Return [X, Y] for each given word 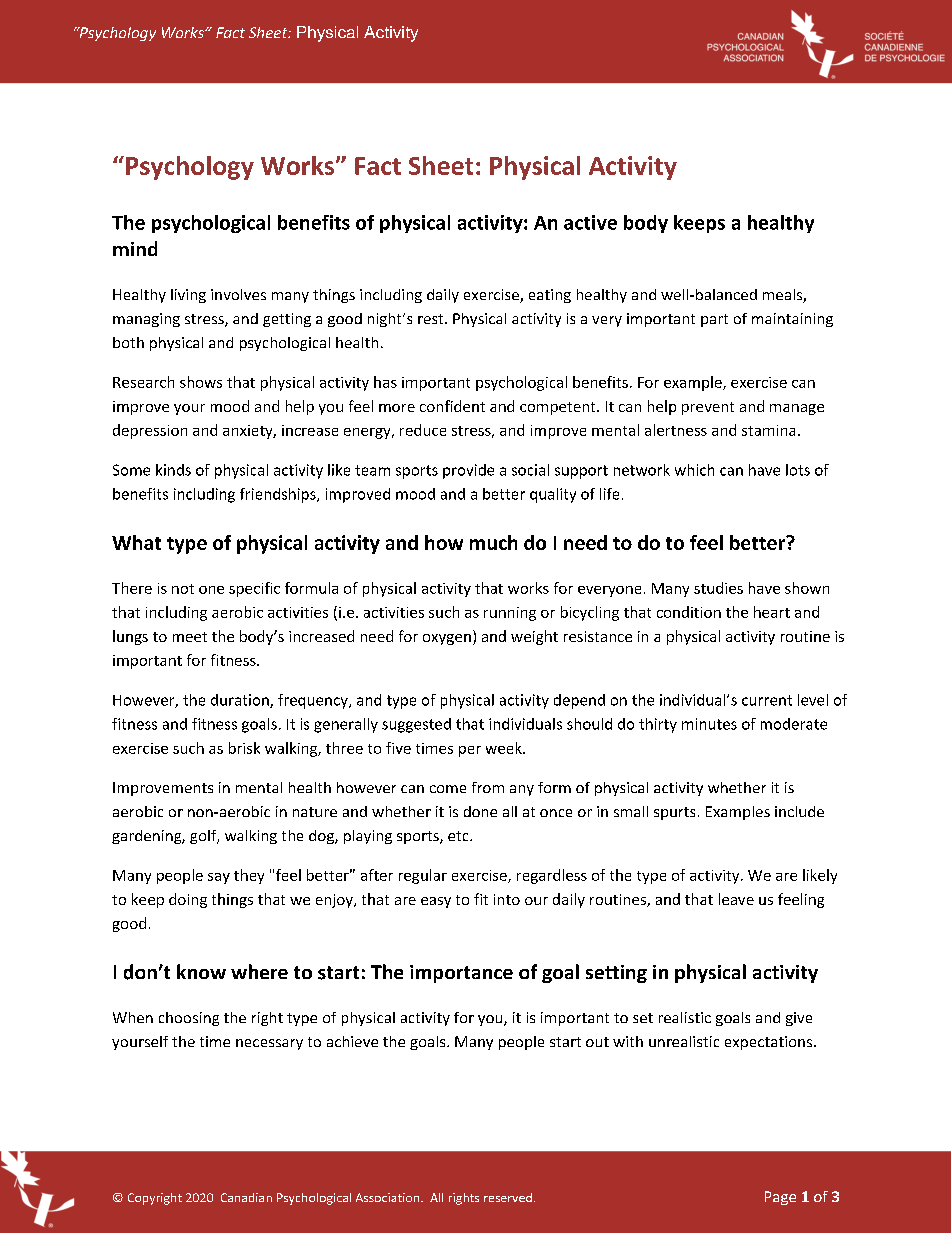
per [470, 751]
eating [550, 296]
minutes [709, 724]
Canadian [246, 1197]
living [188, 296]
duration [241, 701]
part [714, 320]
